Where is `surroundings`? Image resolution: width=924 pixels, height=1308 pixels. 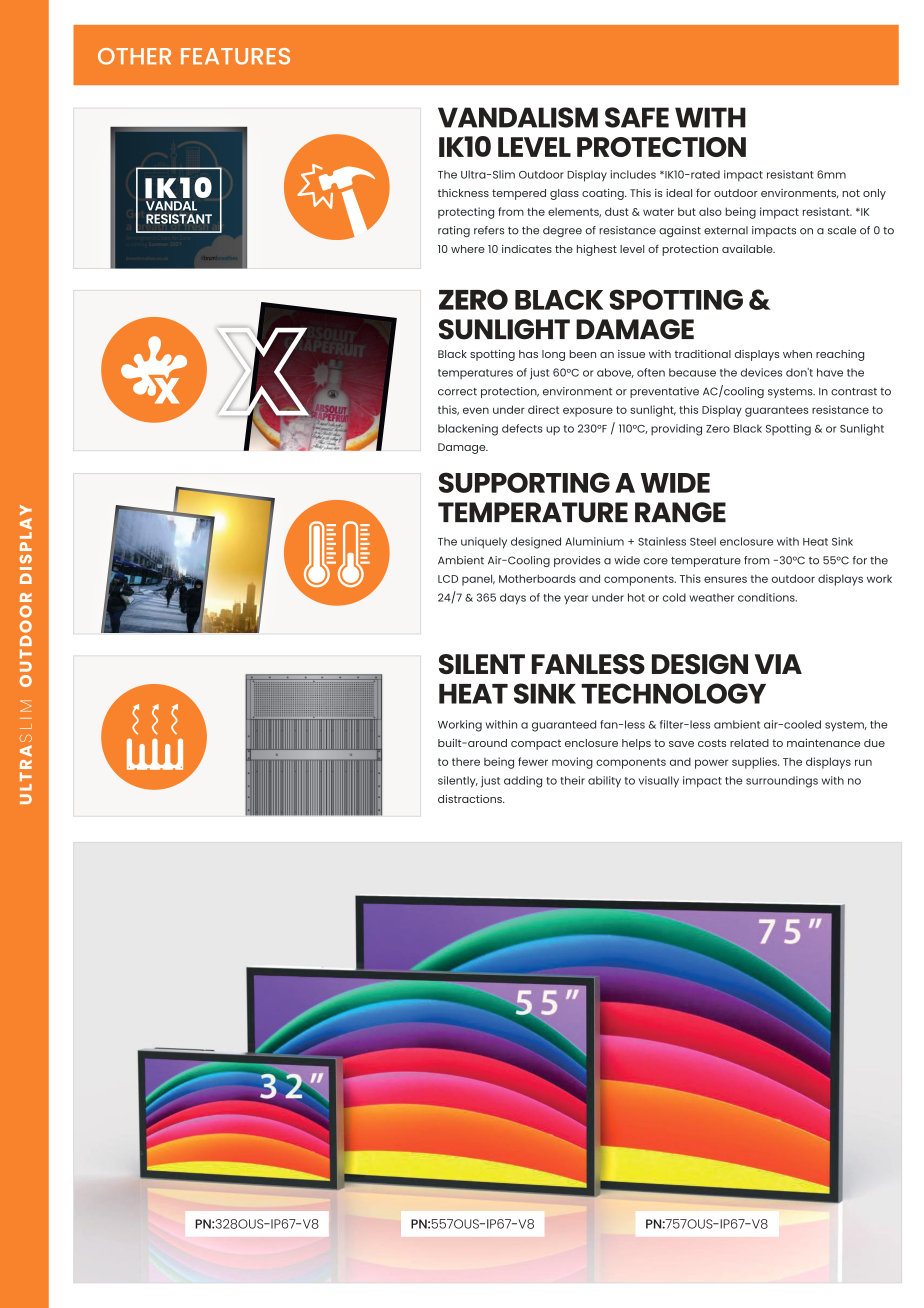
surroundings is located at coordinates (782, 782).
